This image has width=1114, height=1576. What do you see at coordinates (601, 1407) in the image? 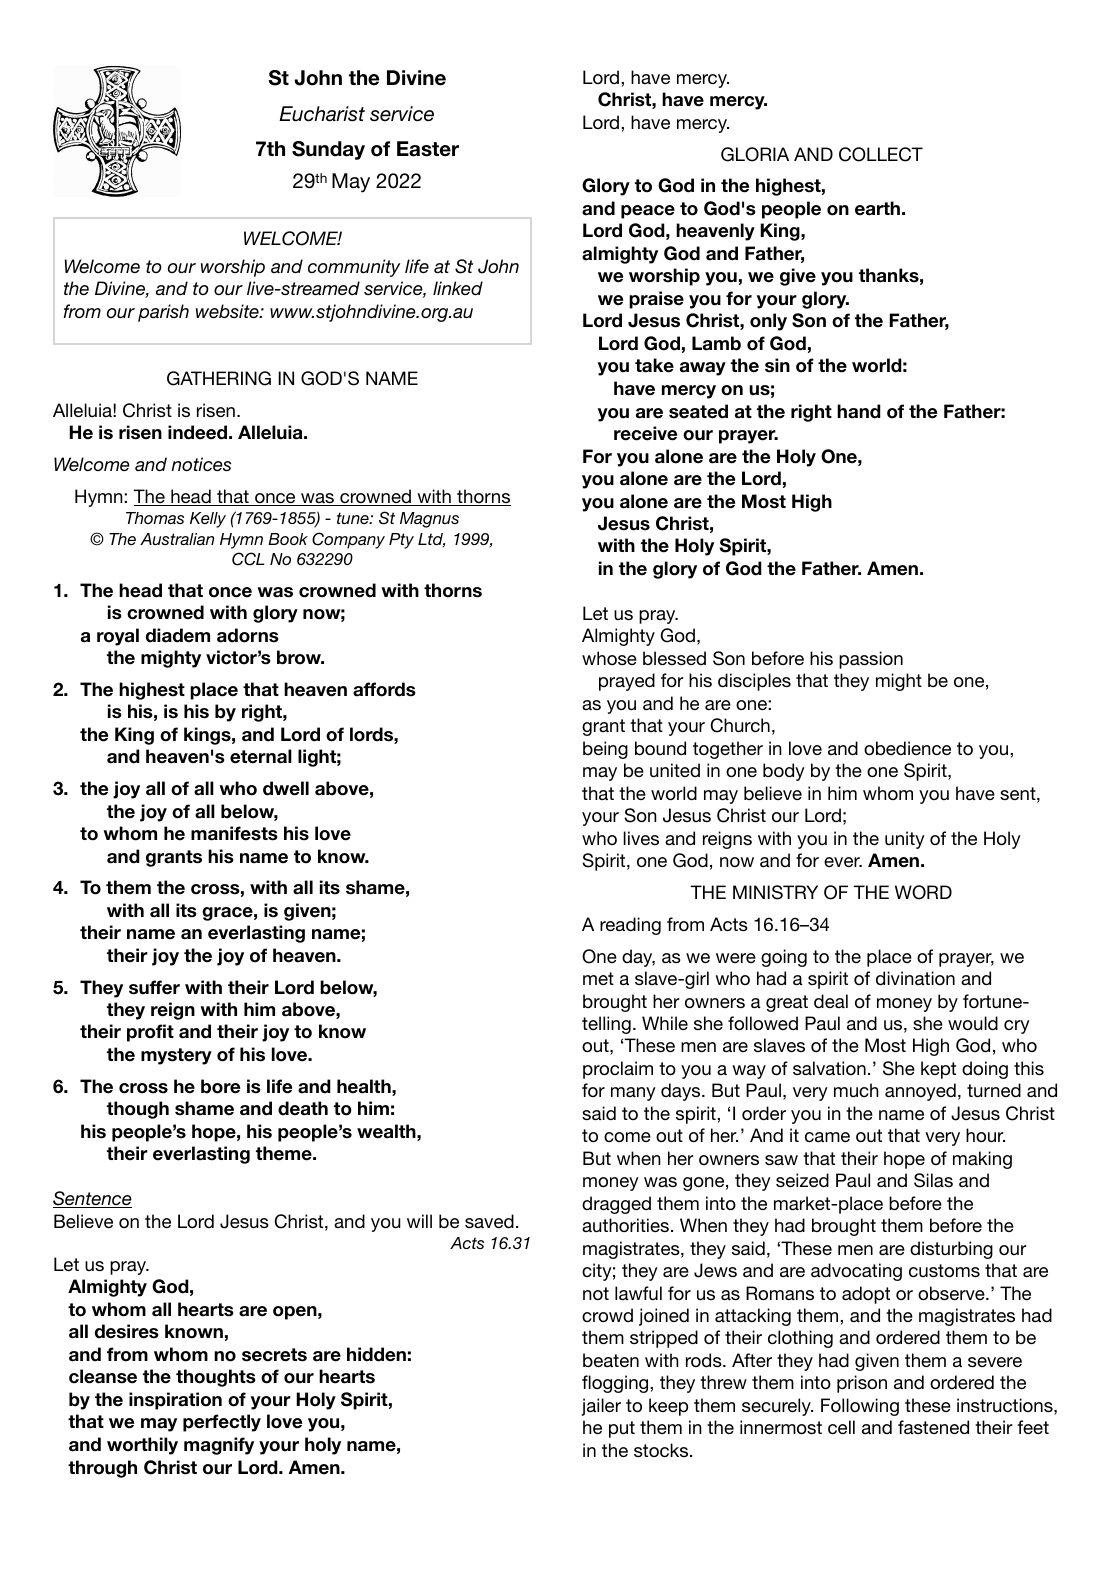
I see `jailer` at bounding box center [601, 1407].
